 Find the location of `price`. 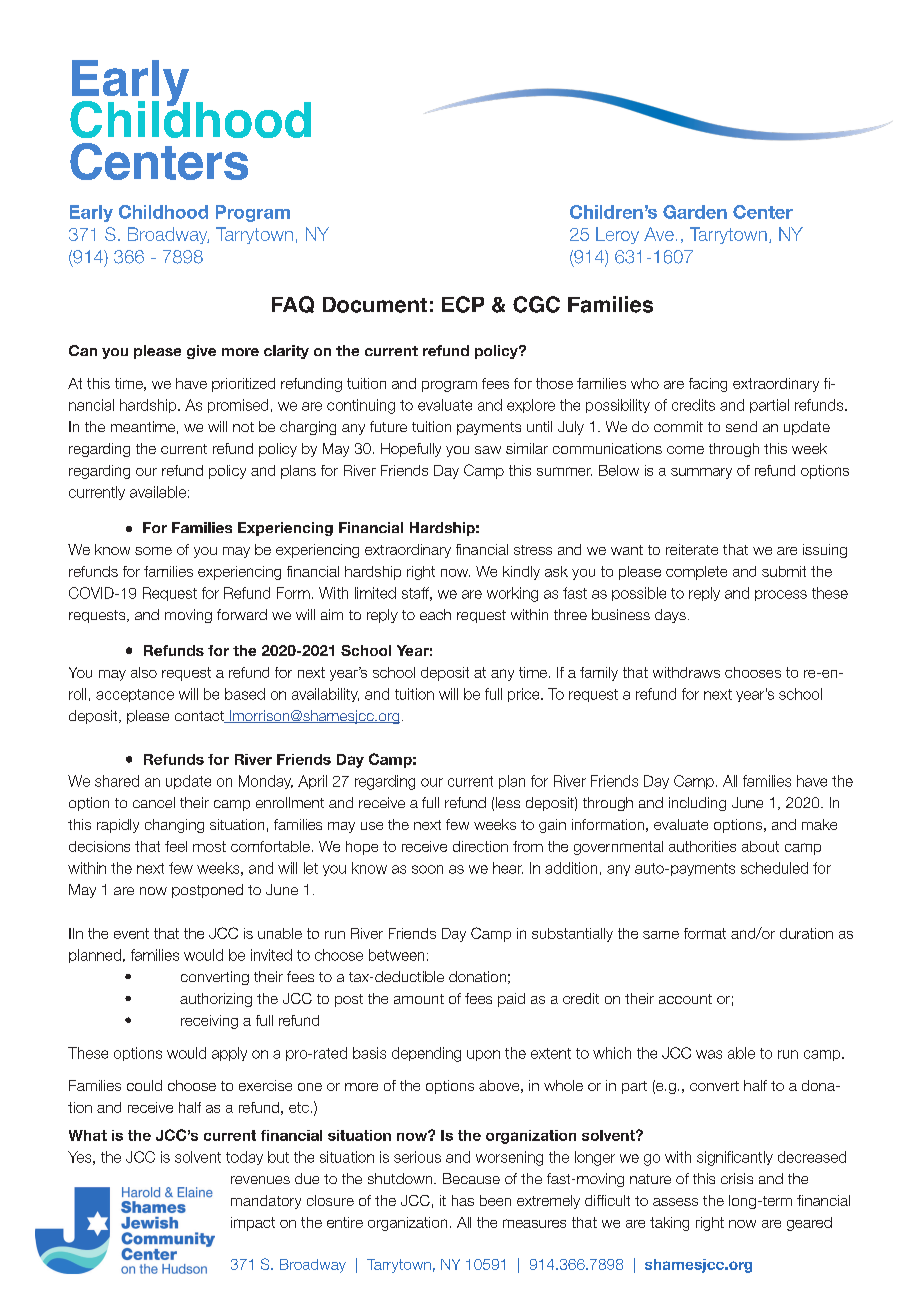

price is located at coordinates (525, 695).
